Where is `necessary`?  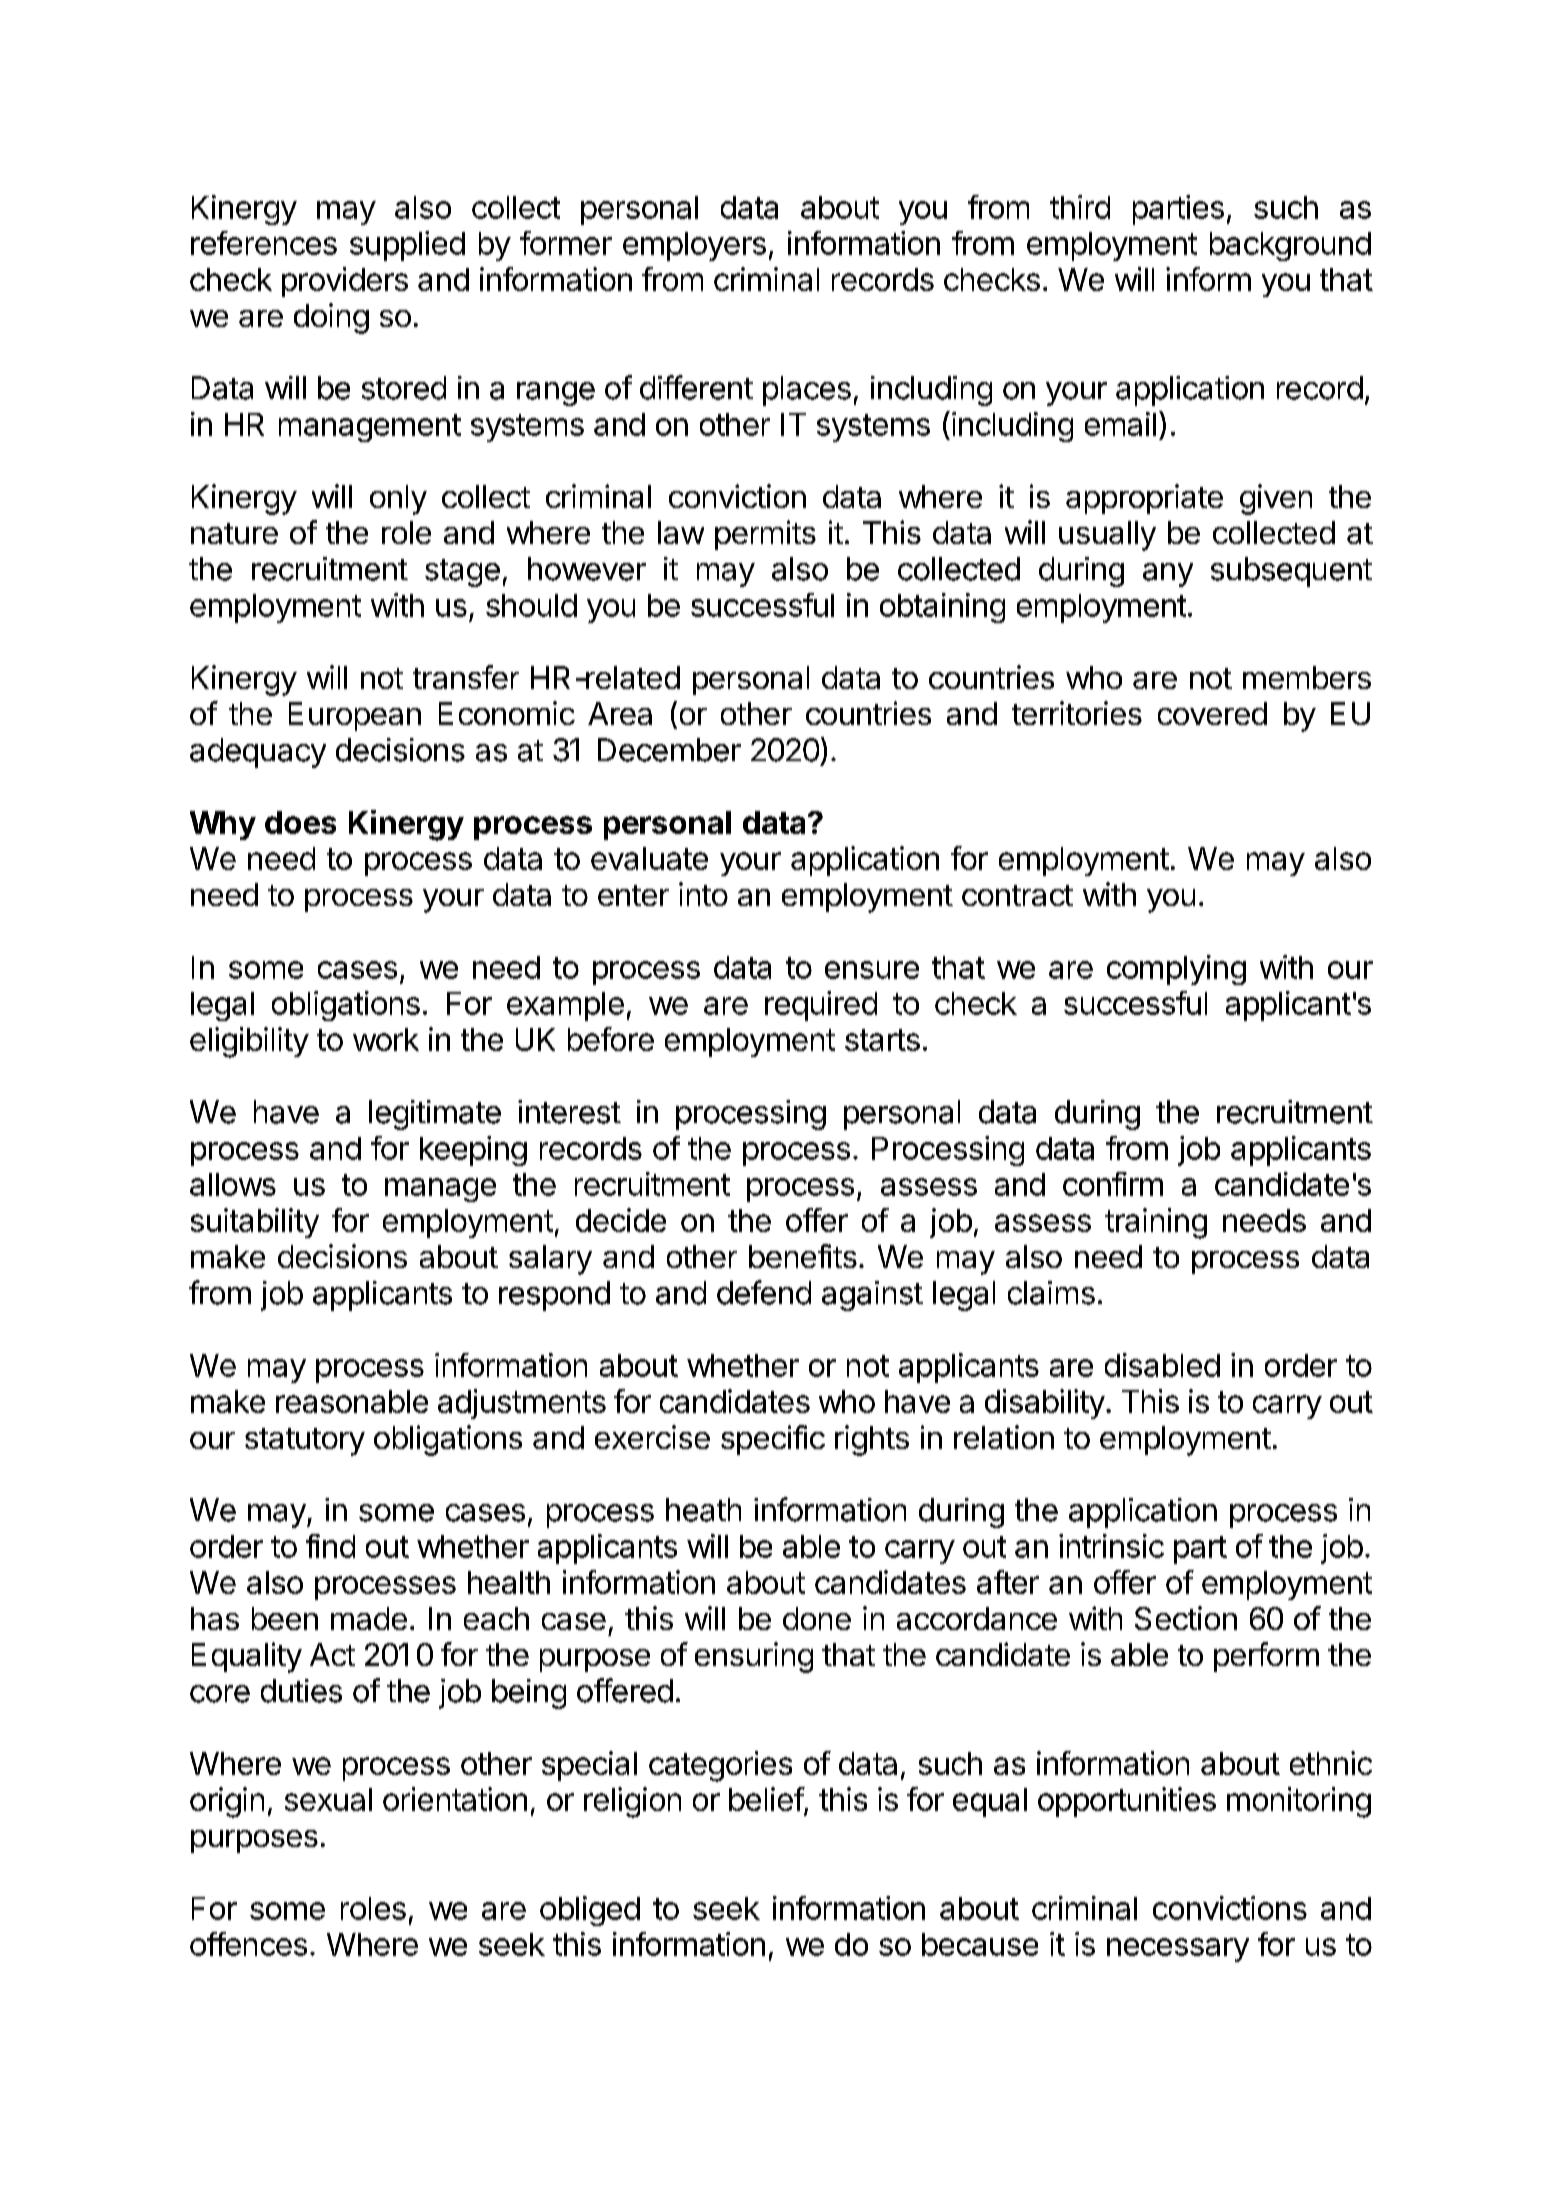
necessary is located at coordinates (1178, 1950).
